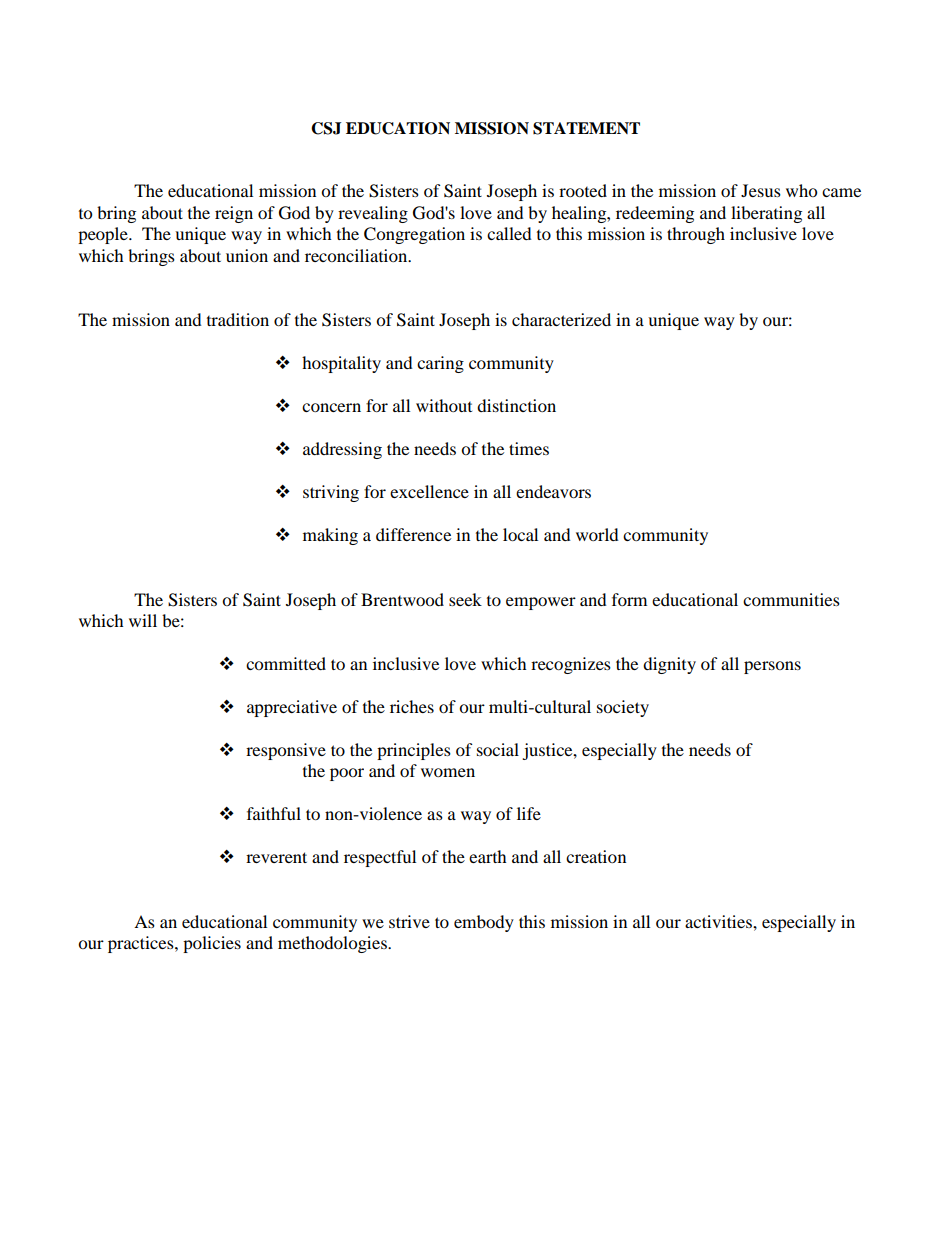  Describe the element at coordinates (772, 667) in the image. I see `persons` at that location.
